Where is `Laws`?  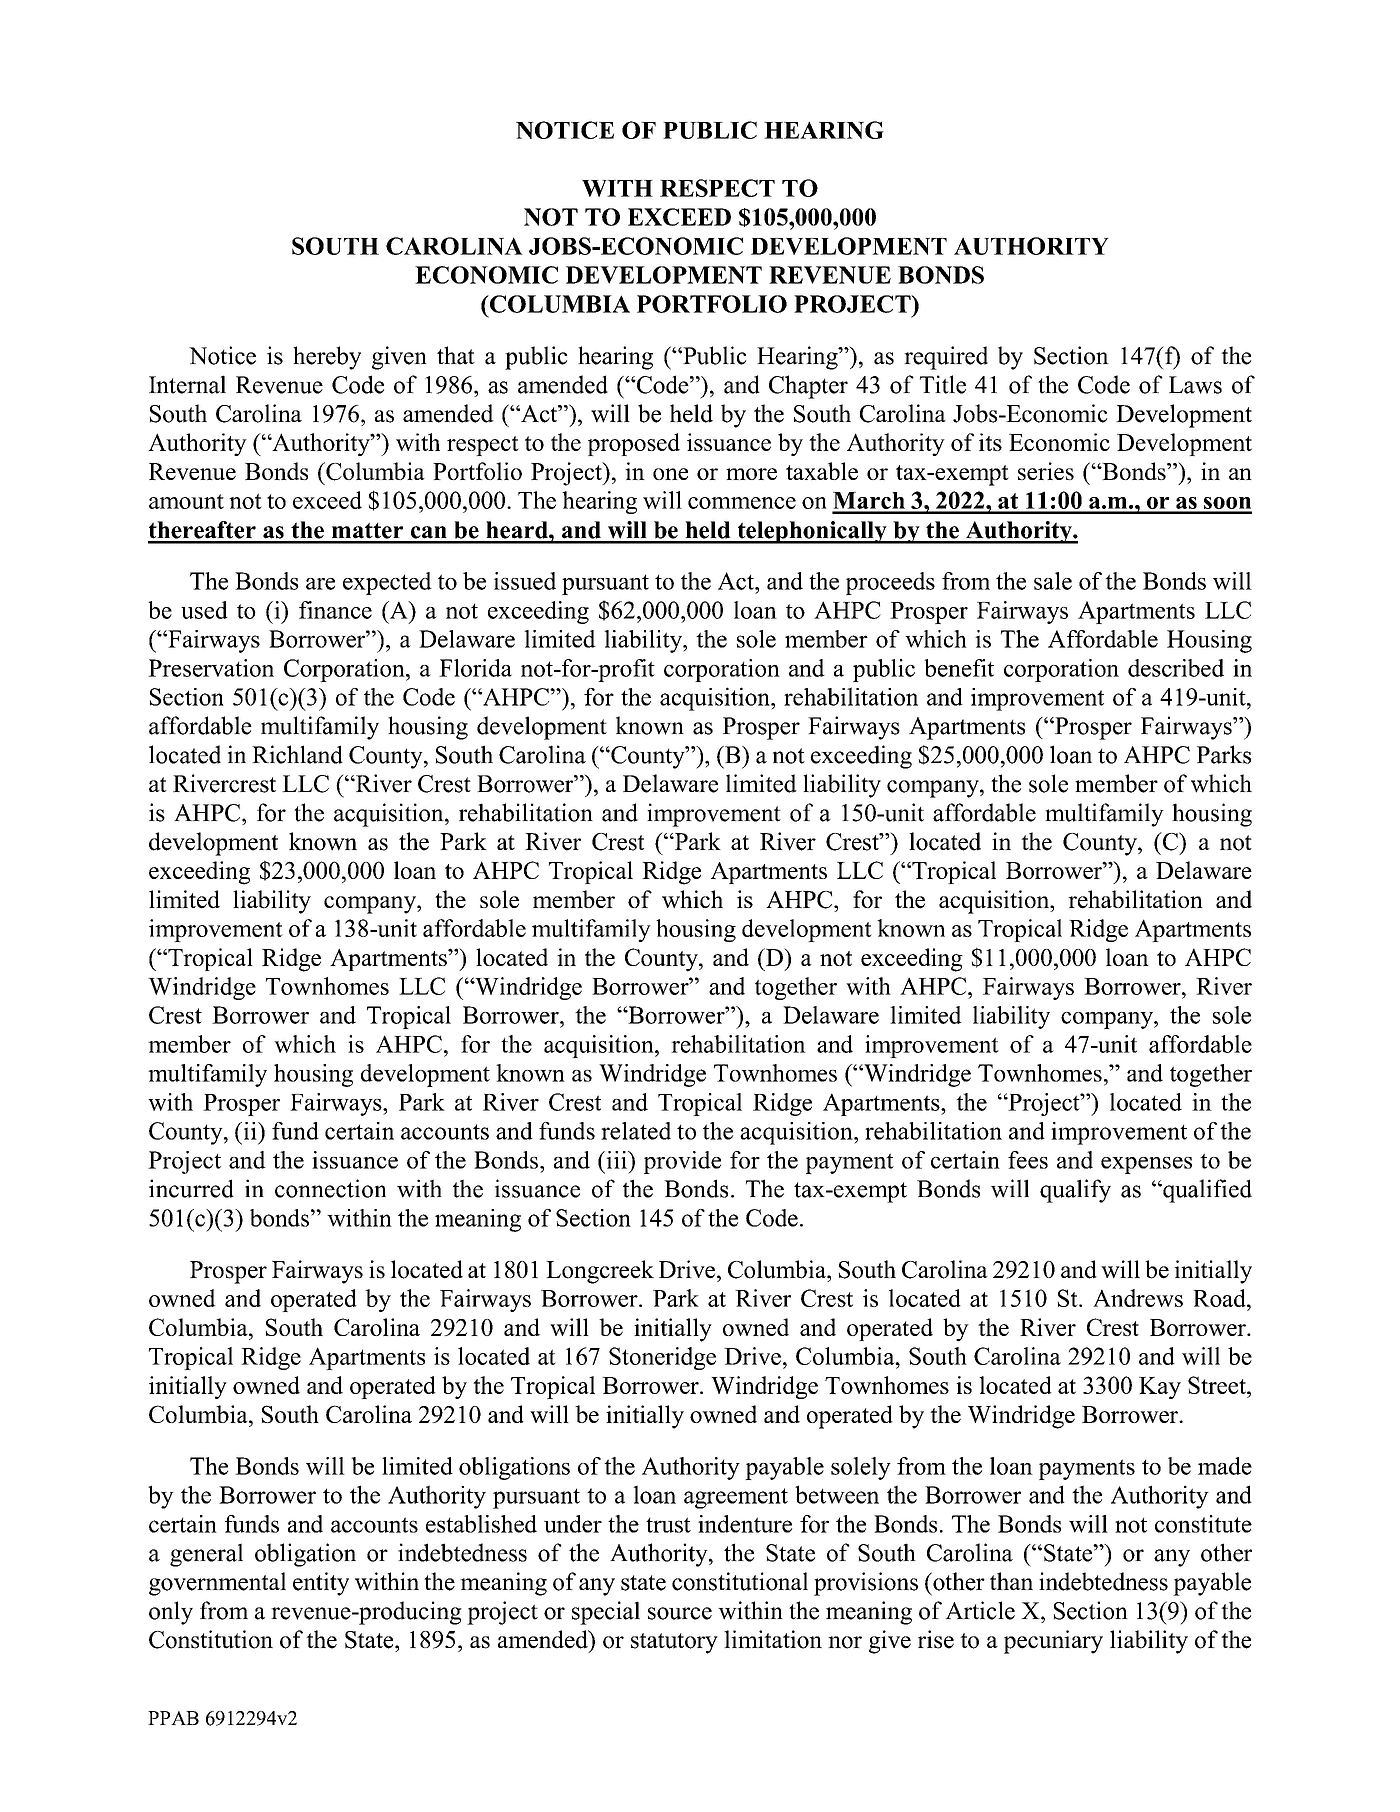
Laws is located at coordinates (1195, 385).
